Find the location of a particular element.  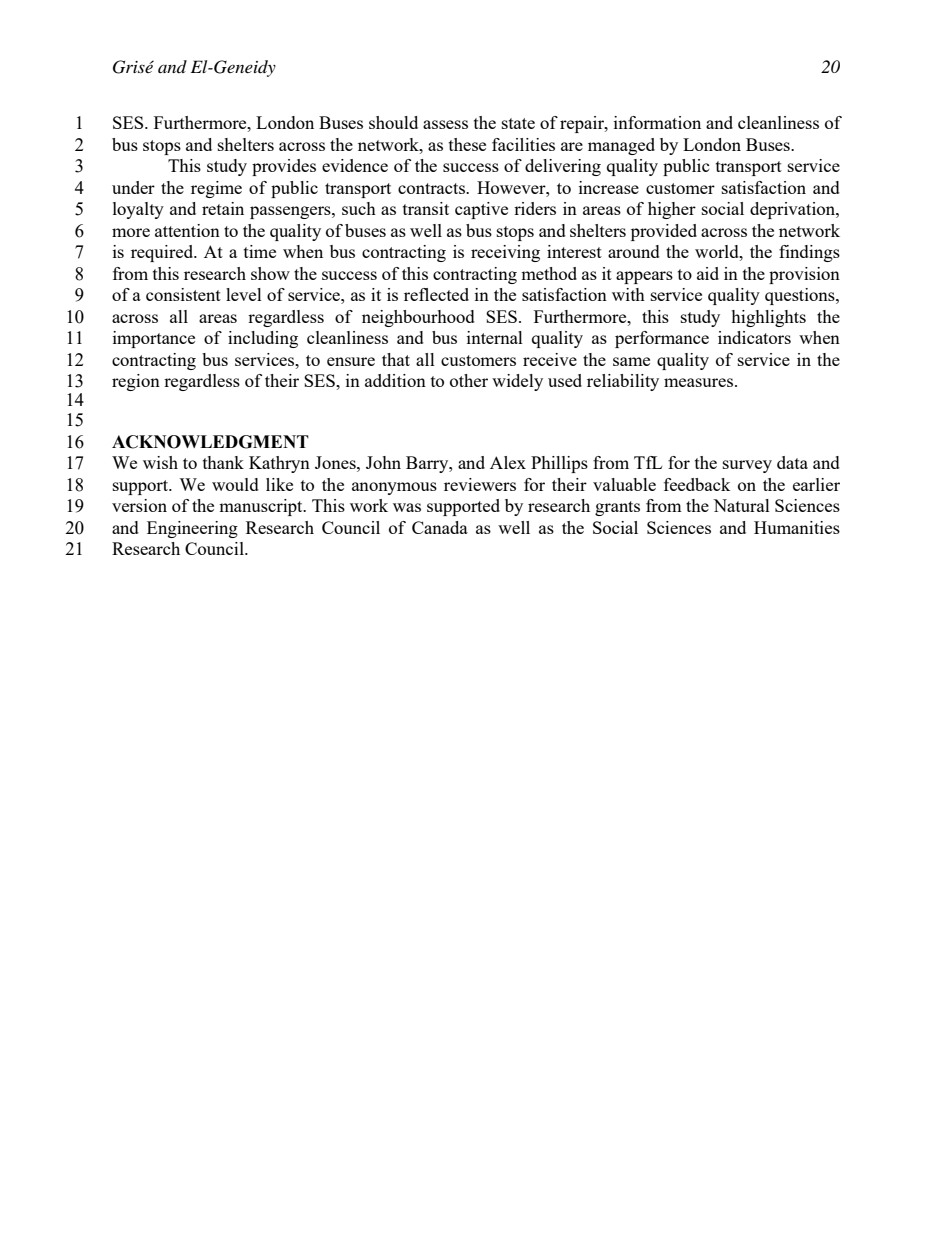

attention is located at coordinates (187, 230).
